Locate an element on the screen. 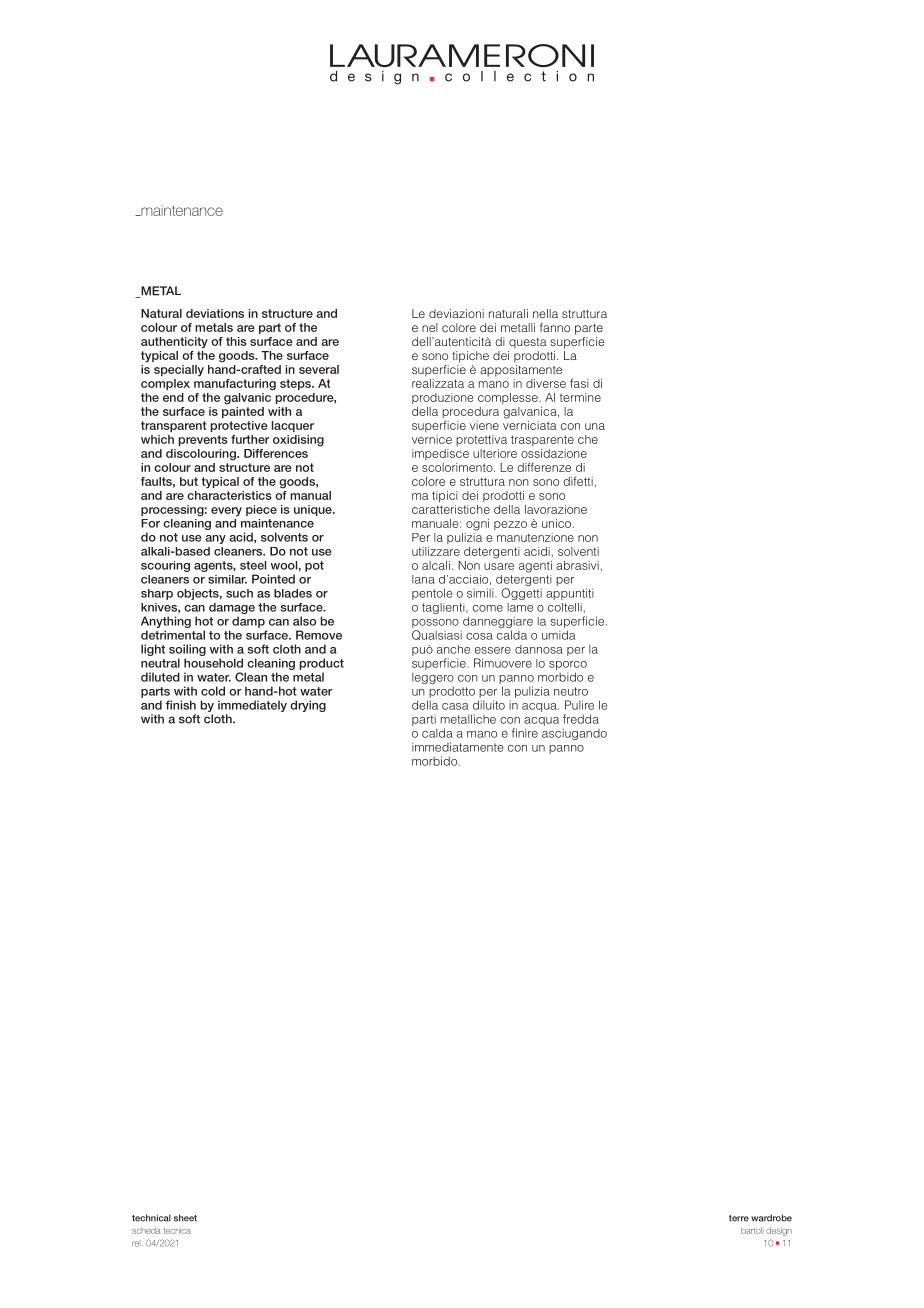 The image size is (924, 1308). this is located at coordinates (236, 341).
